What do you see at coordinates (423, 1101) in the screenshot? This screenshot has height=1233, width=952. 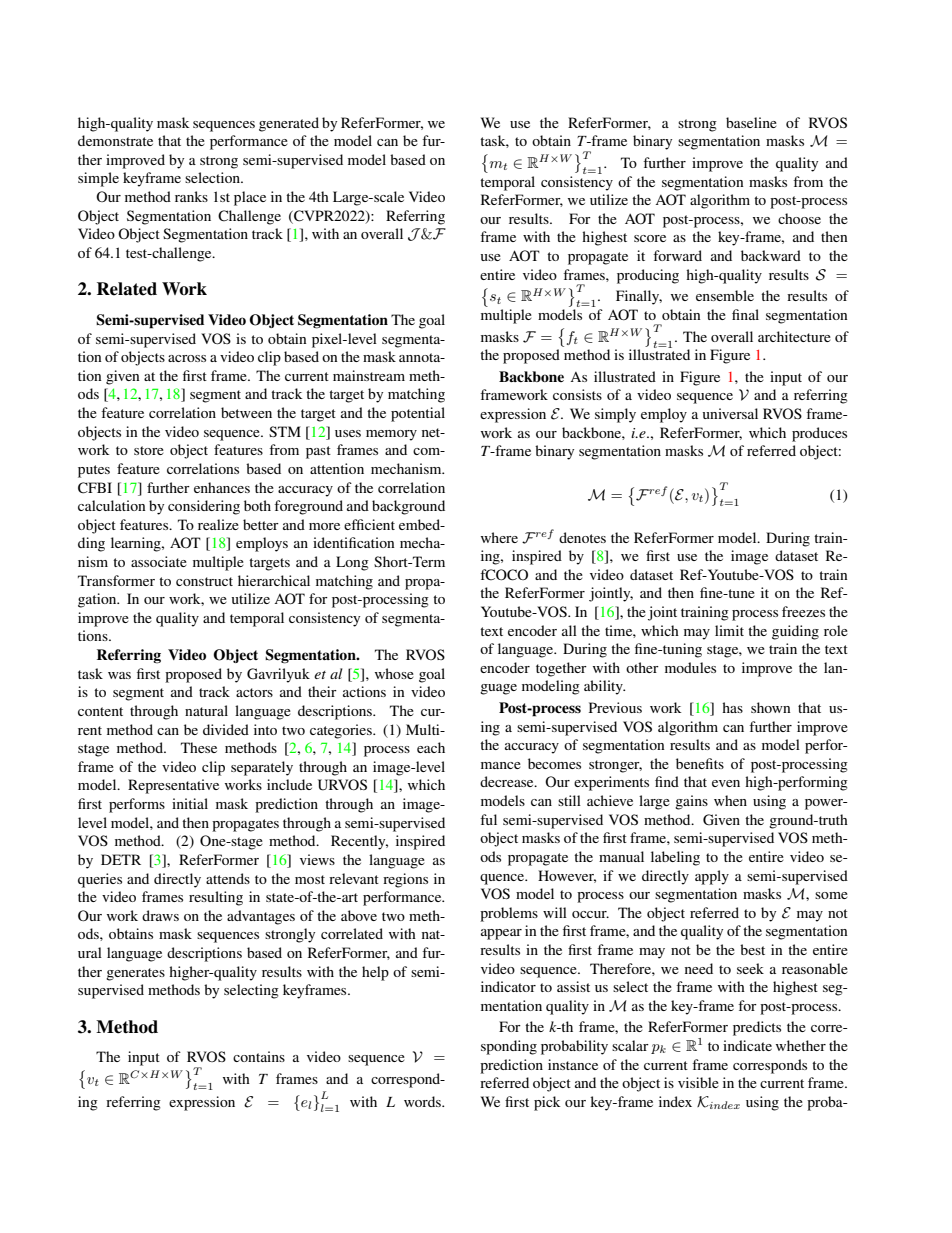 I see `words` at bounding box center [423, 1101].
